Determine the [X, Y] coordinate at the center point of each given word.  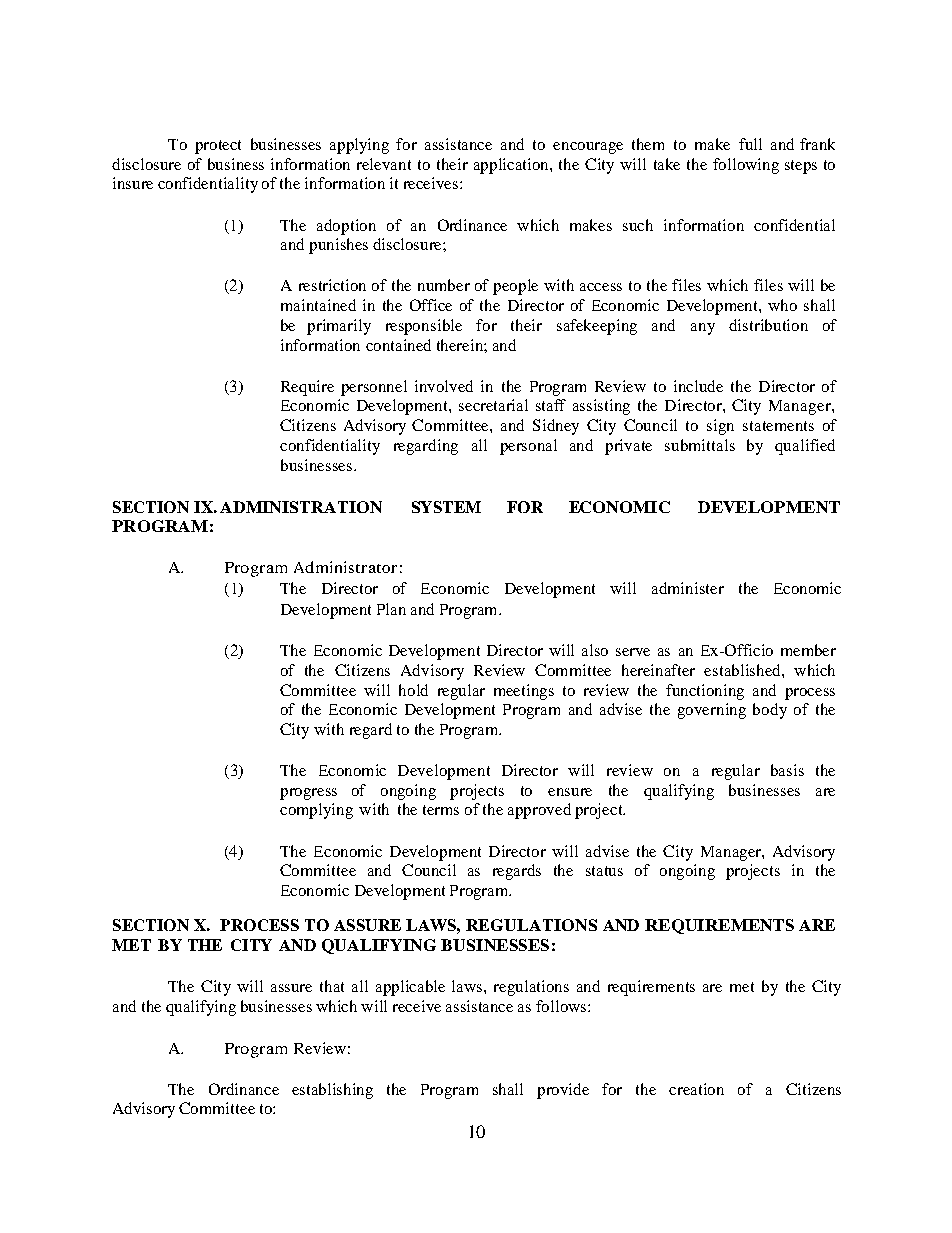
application [512, 166]
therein [461, 345]
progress [308, 794]
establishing [332, 1091]
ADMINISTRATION [301, 507]
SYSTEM [446, 507]
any [703, 329]
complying [316, 811]
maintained [318, 305]
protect [218, 147]
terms [441, 810]
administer [688, 588]
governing [712, 711]
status [604, 871]
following [746, 166]
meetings [524, 692]
